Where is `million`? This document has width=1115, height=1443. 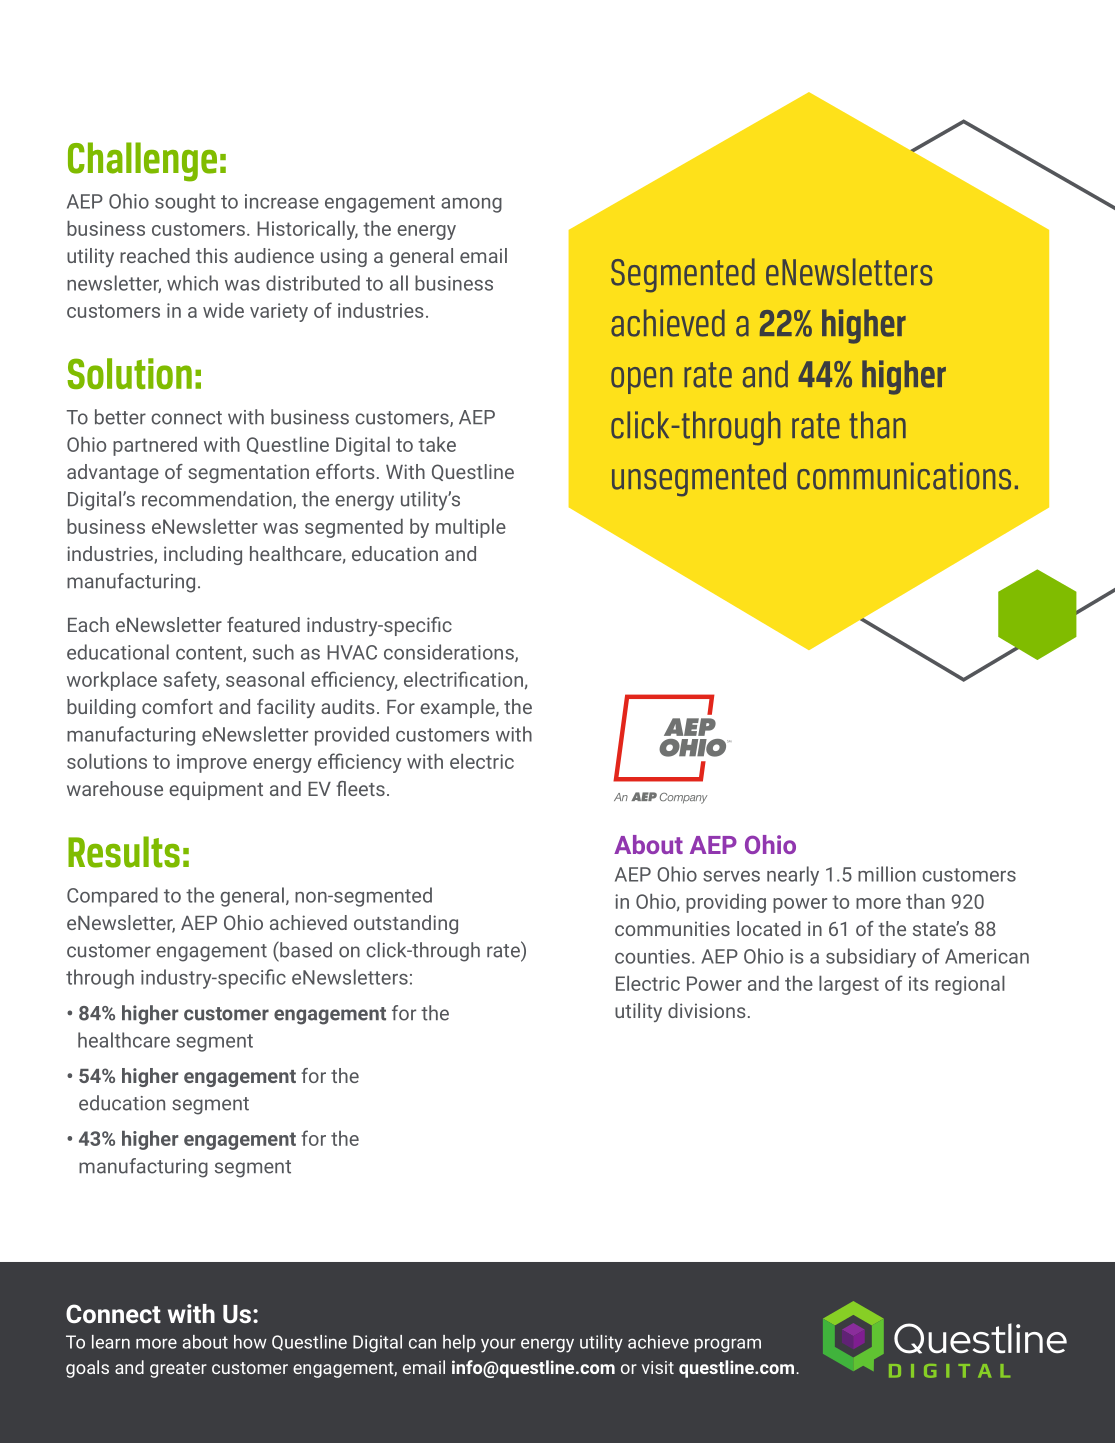 million is located at coordinates (887, 874).
